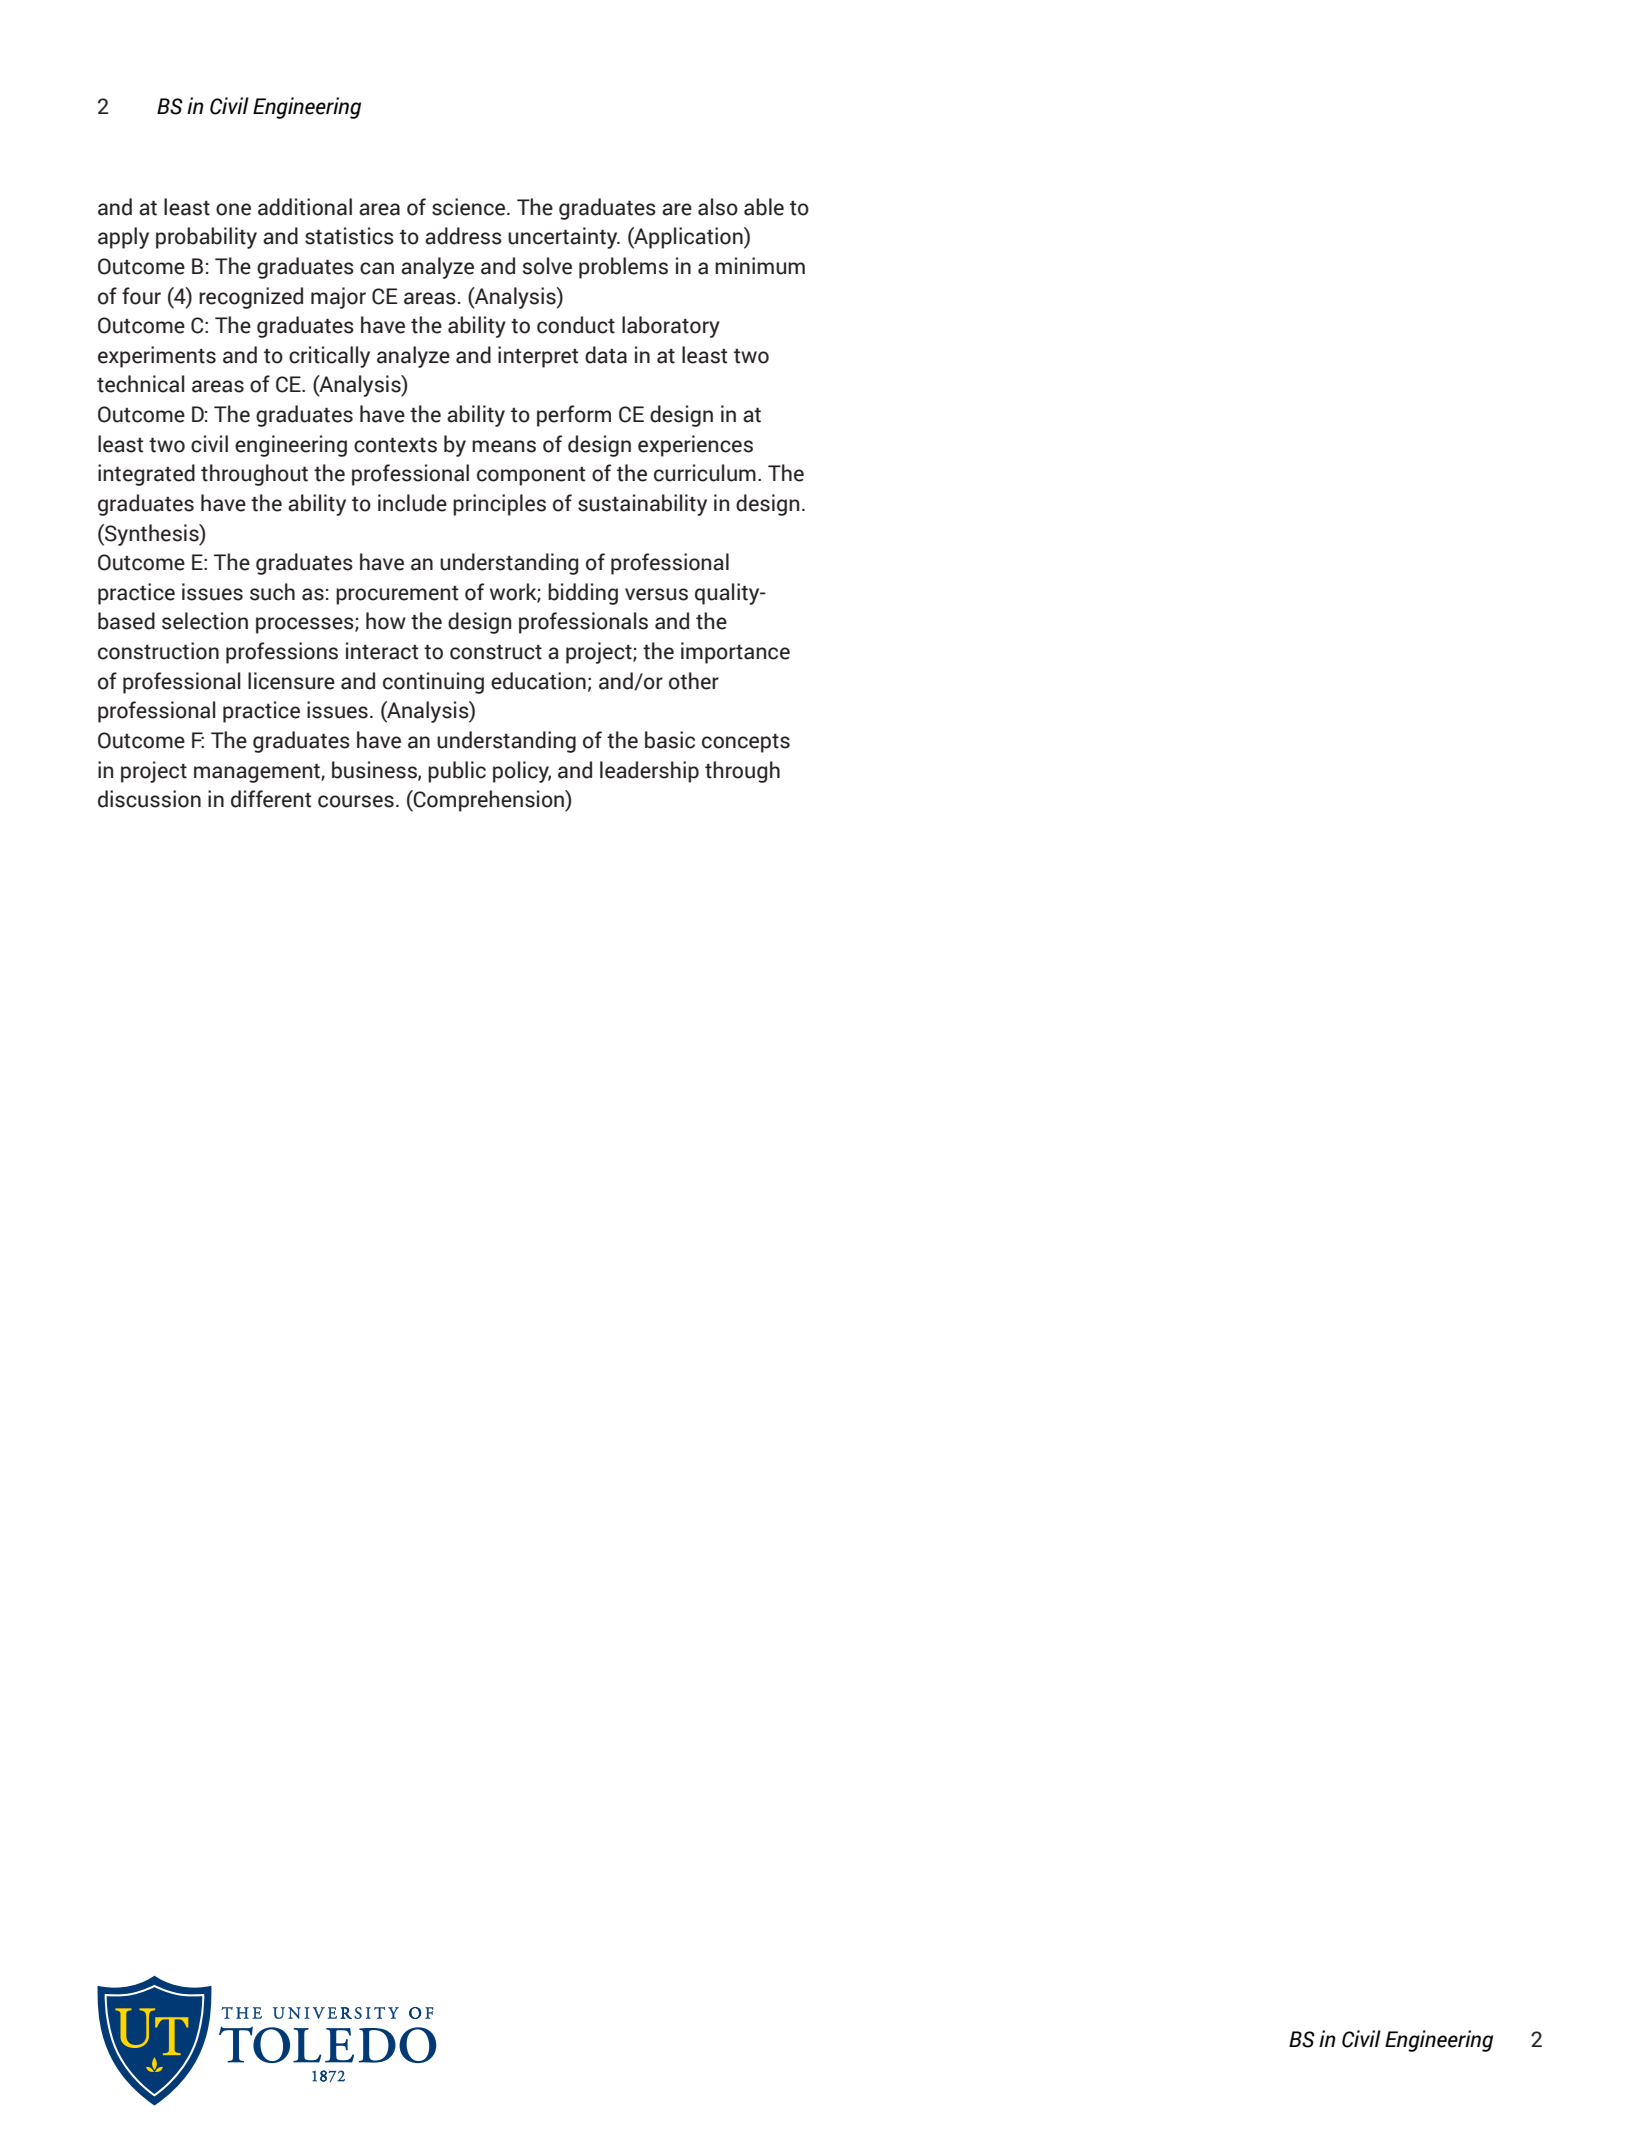 The width and height of the image is (1649, 2133). What do you see at coordinates (140, 384) in the image?
I see `technical` at bounding box center [140, 384].
